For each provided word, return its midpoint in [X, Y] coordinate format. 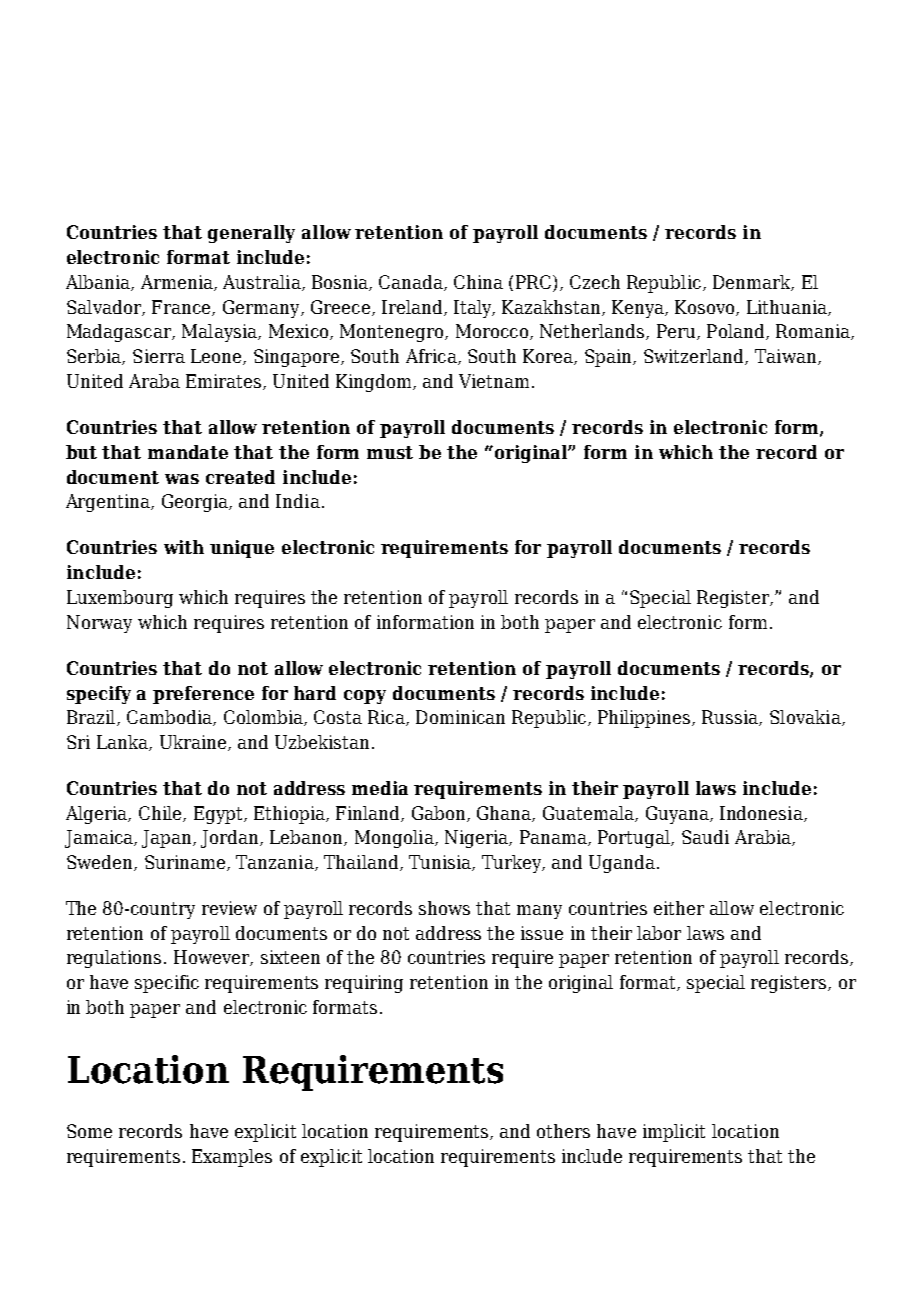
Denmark [753, 283]
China [478, 282]
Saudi [705, 837]
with [184, 547]
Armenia [178, 283]
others [563, 1131]
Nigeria [477, 839]
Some [89, 1131]
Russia [731, 718]
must [390, 452]
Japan [168, 839]
